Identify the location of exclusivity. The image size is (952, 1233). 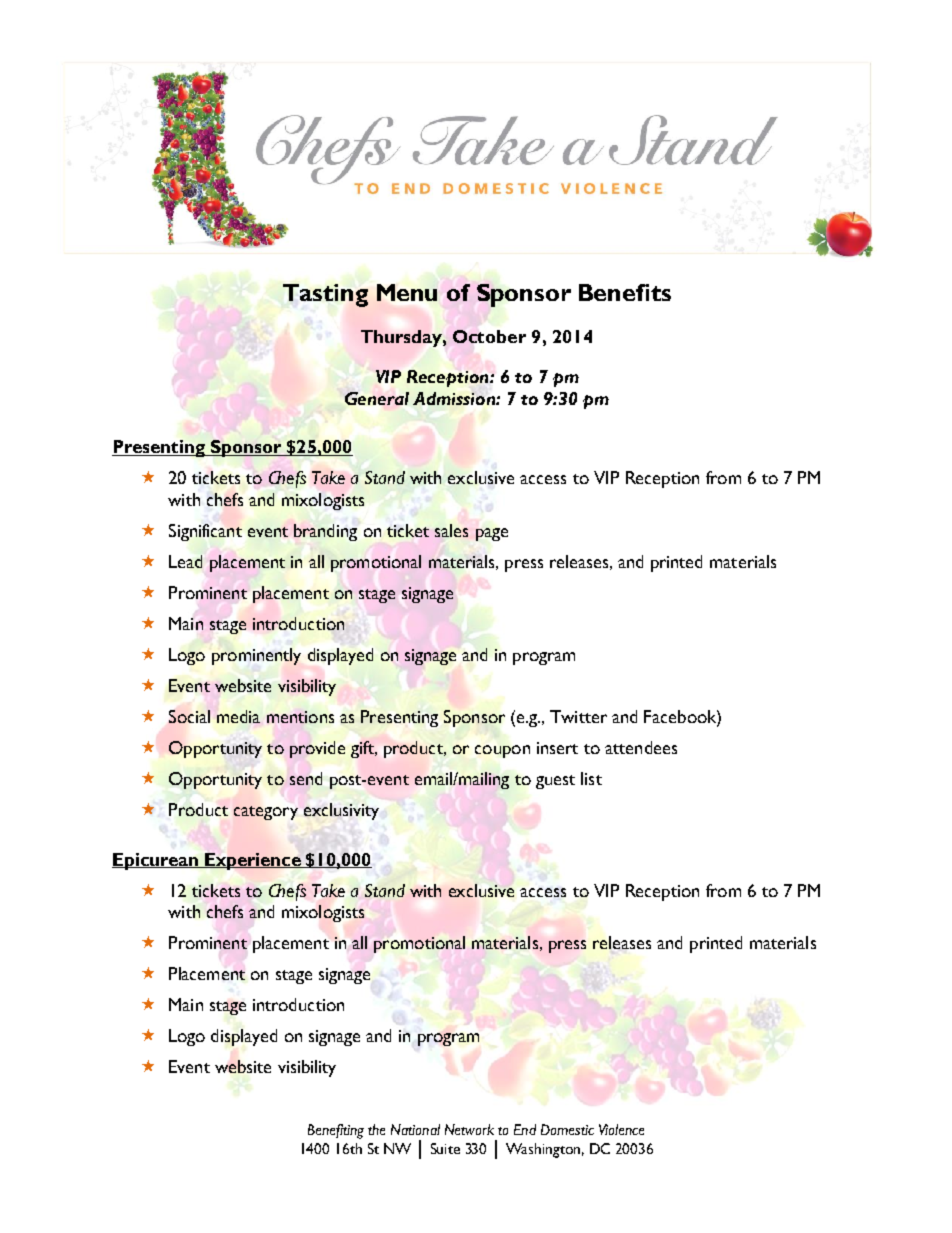
(341, 811).
